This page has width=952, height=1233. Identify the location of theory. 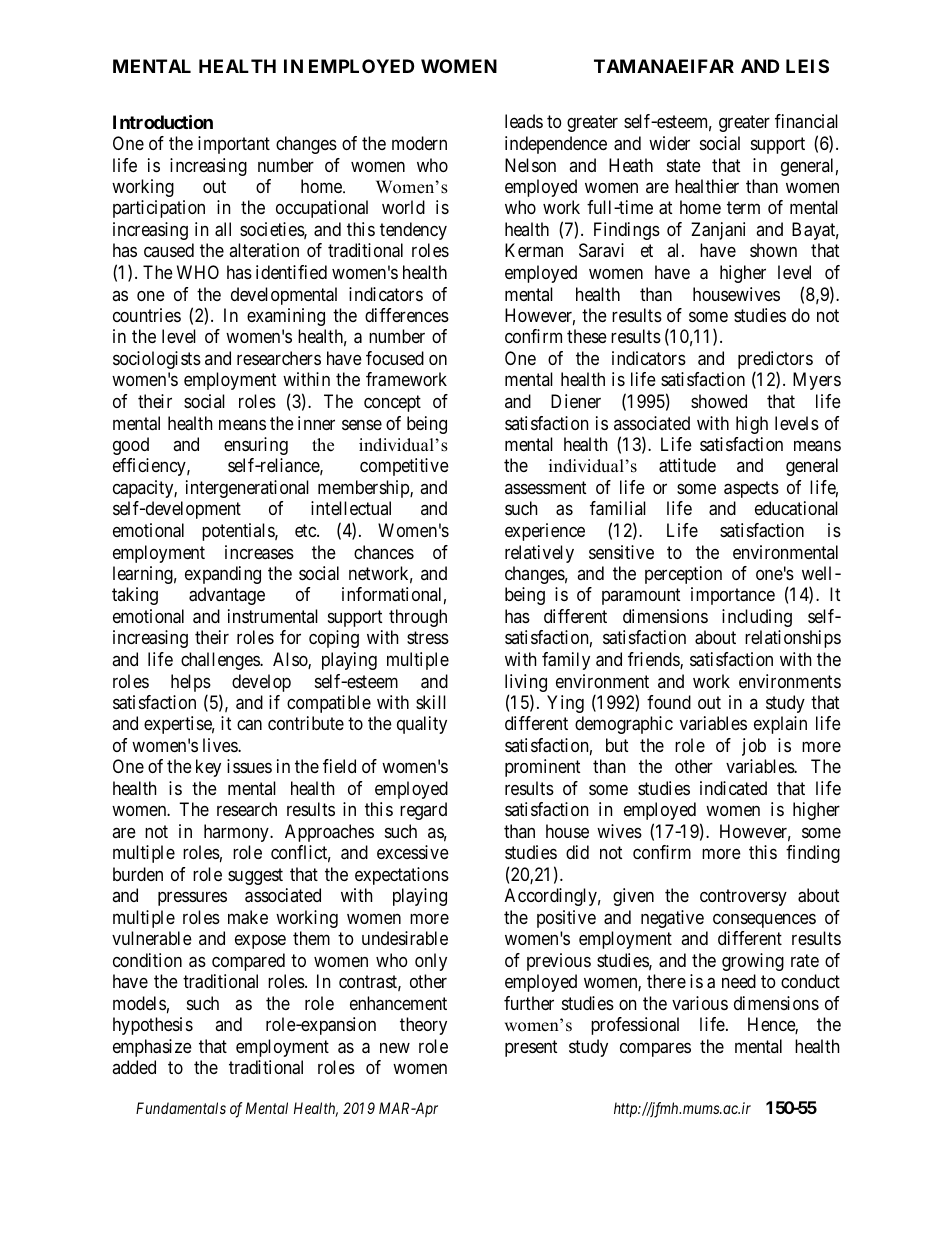
(423, 1026).
